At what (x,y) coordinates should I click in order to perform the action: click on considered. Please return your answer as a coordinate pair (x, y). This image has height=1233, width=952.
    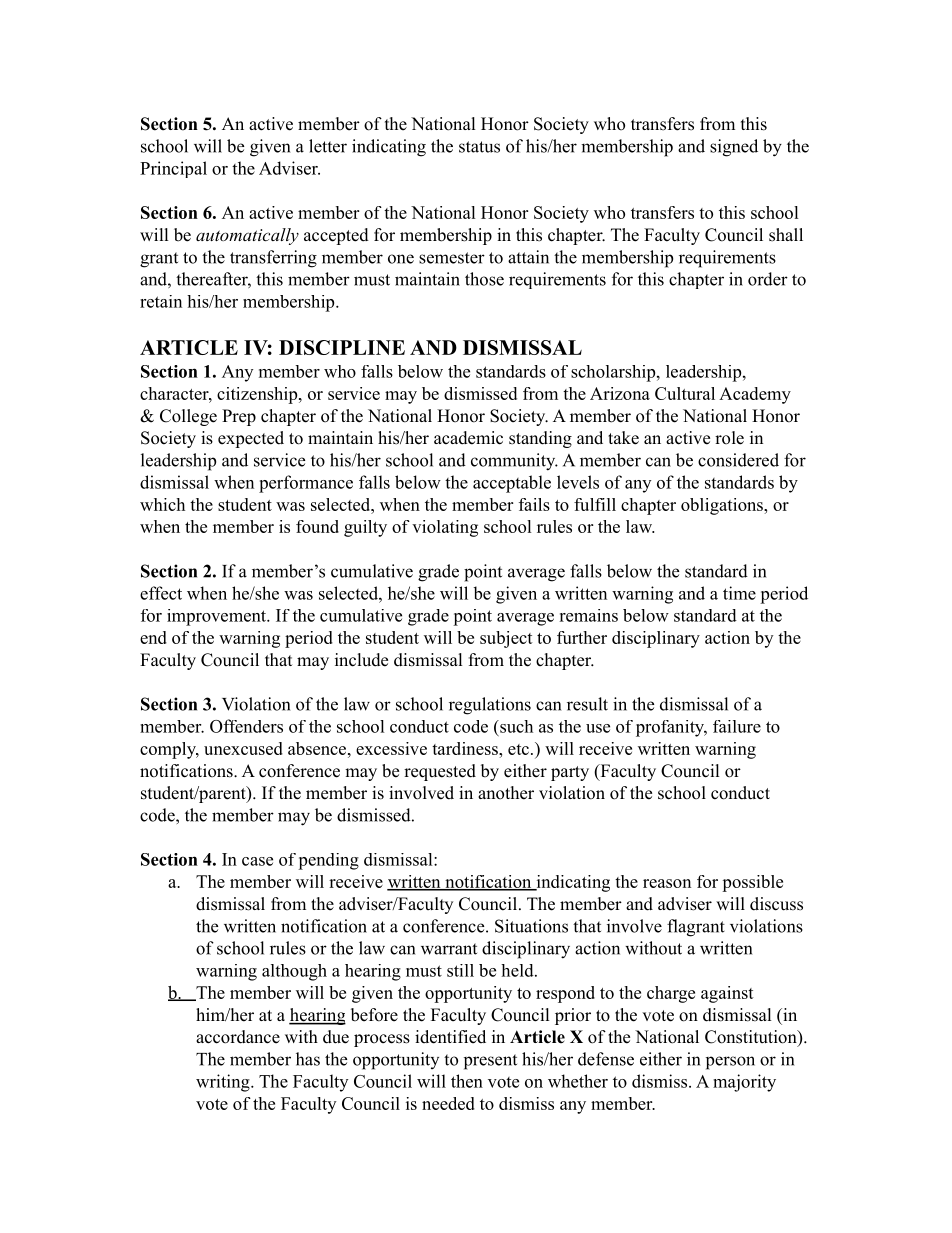
    Looking at the image, I should click on (738, 460).
